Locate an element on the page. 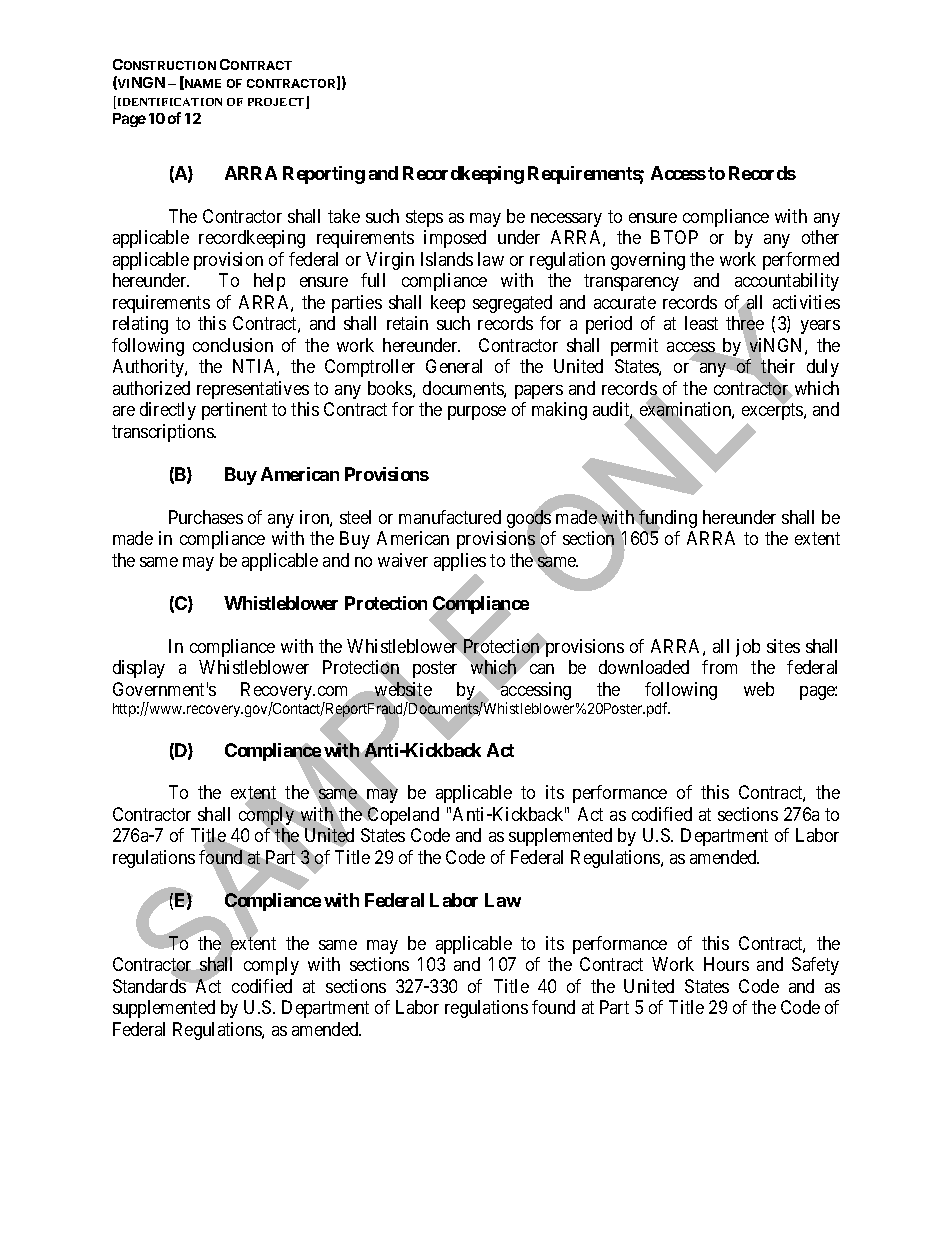 Image resolution: width=952 pixels, height=1233 pixels. Safety is located at coordinates (815, 966).
